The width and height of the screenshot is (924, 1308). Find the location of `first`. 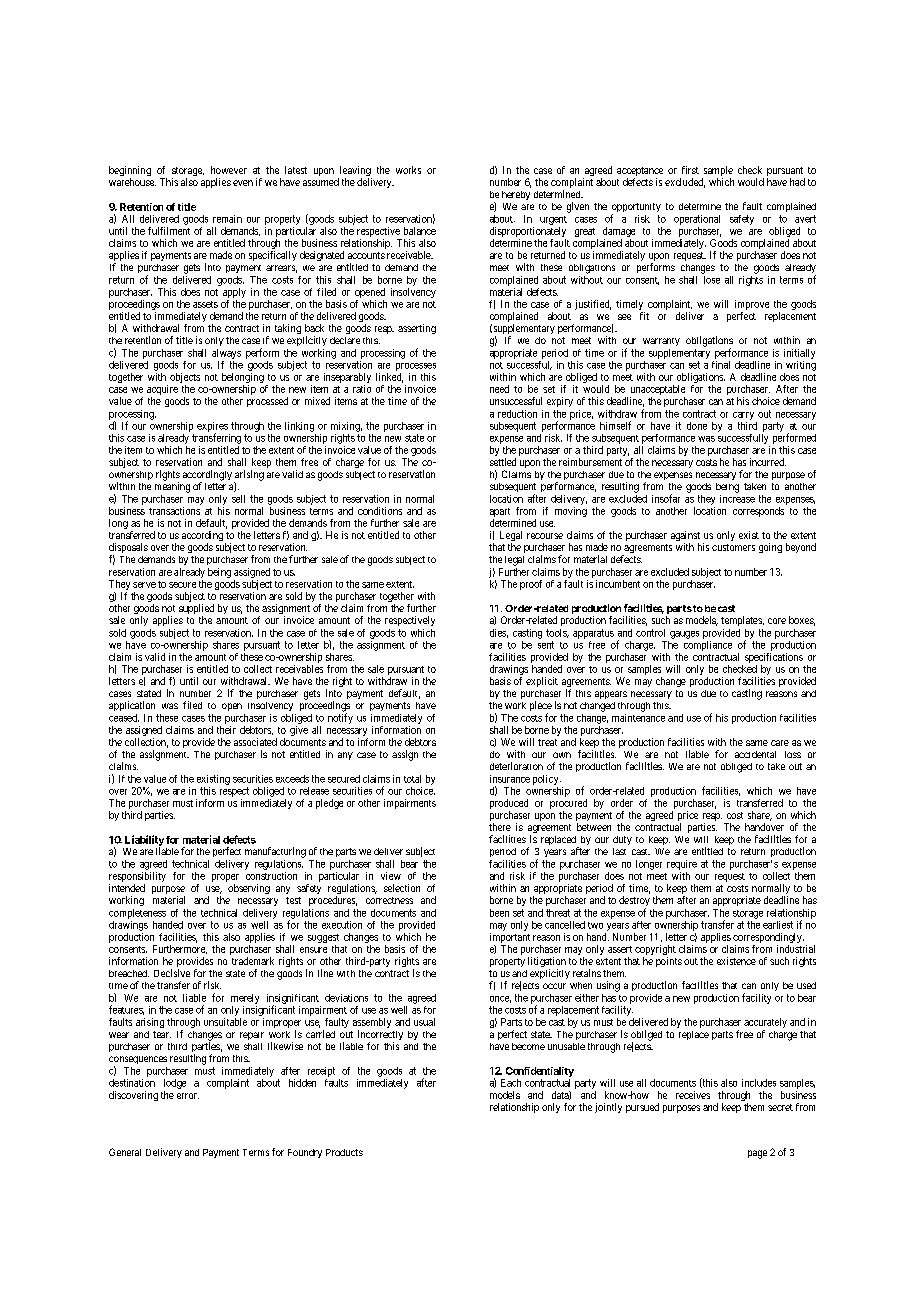

first is located at coordinates (690, 170).
